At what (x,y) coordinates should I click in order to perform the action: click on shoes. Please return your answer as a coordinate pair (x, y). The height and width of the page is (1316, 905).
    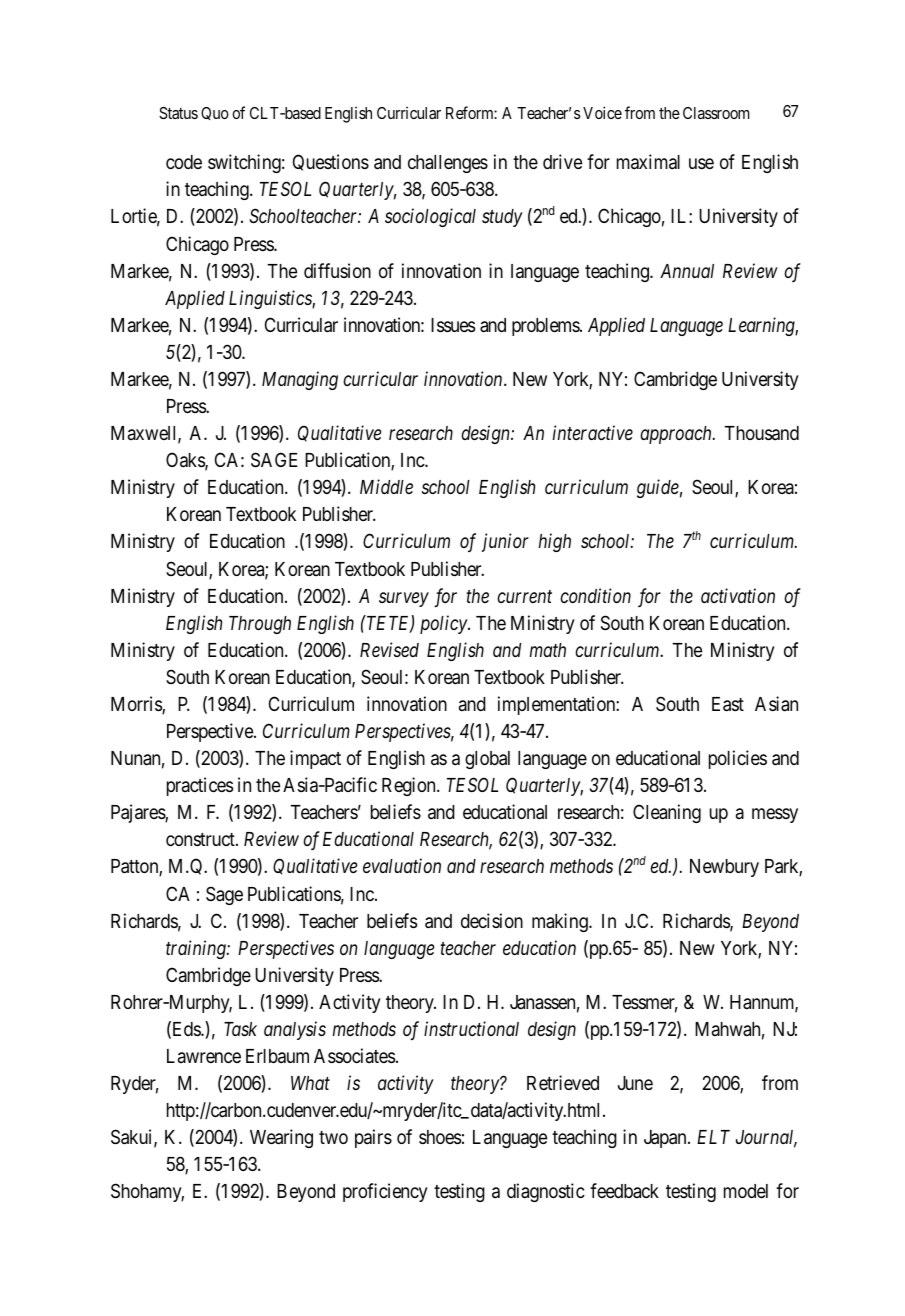
    Looking at the image, I should click on (440, 1137).
